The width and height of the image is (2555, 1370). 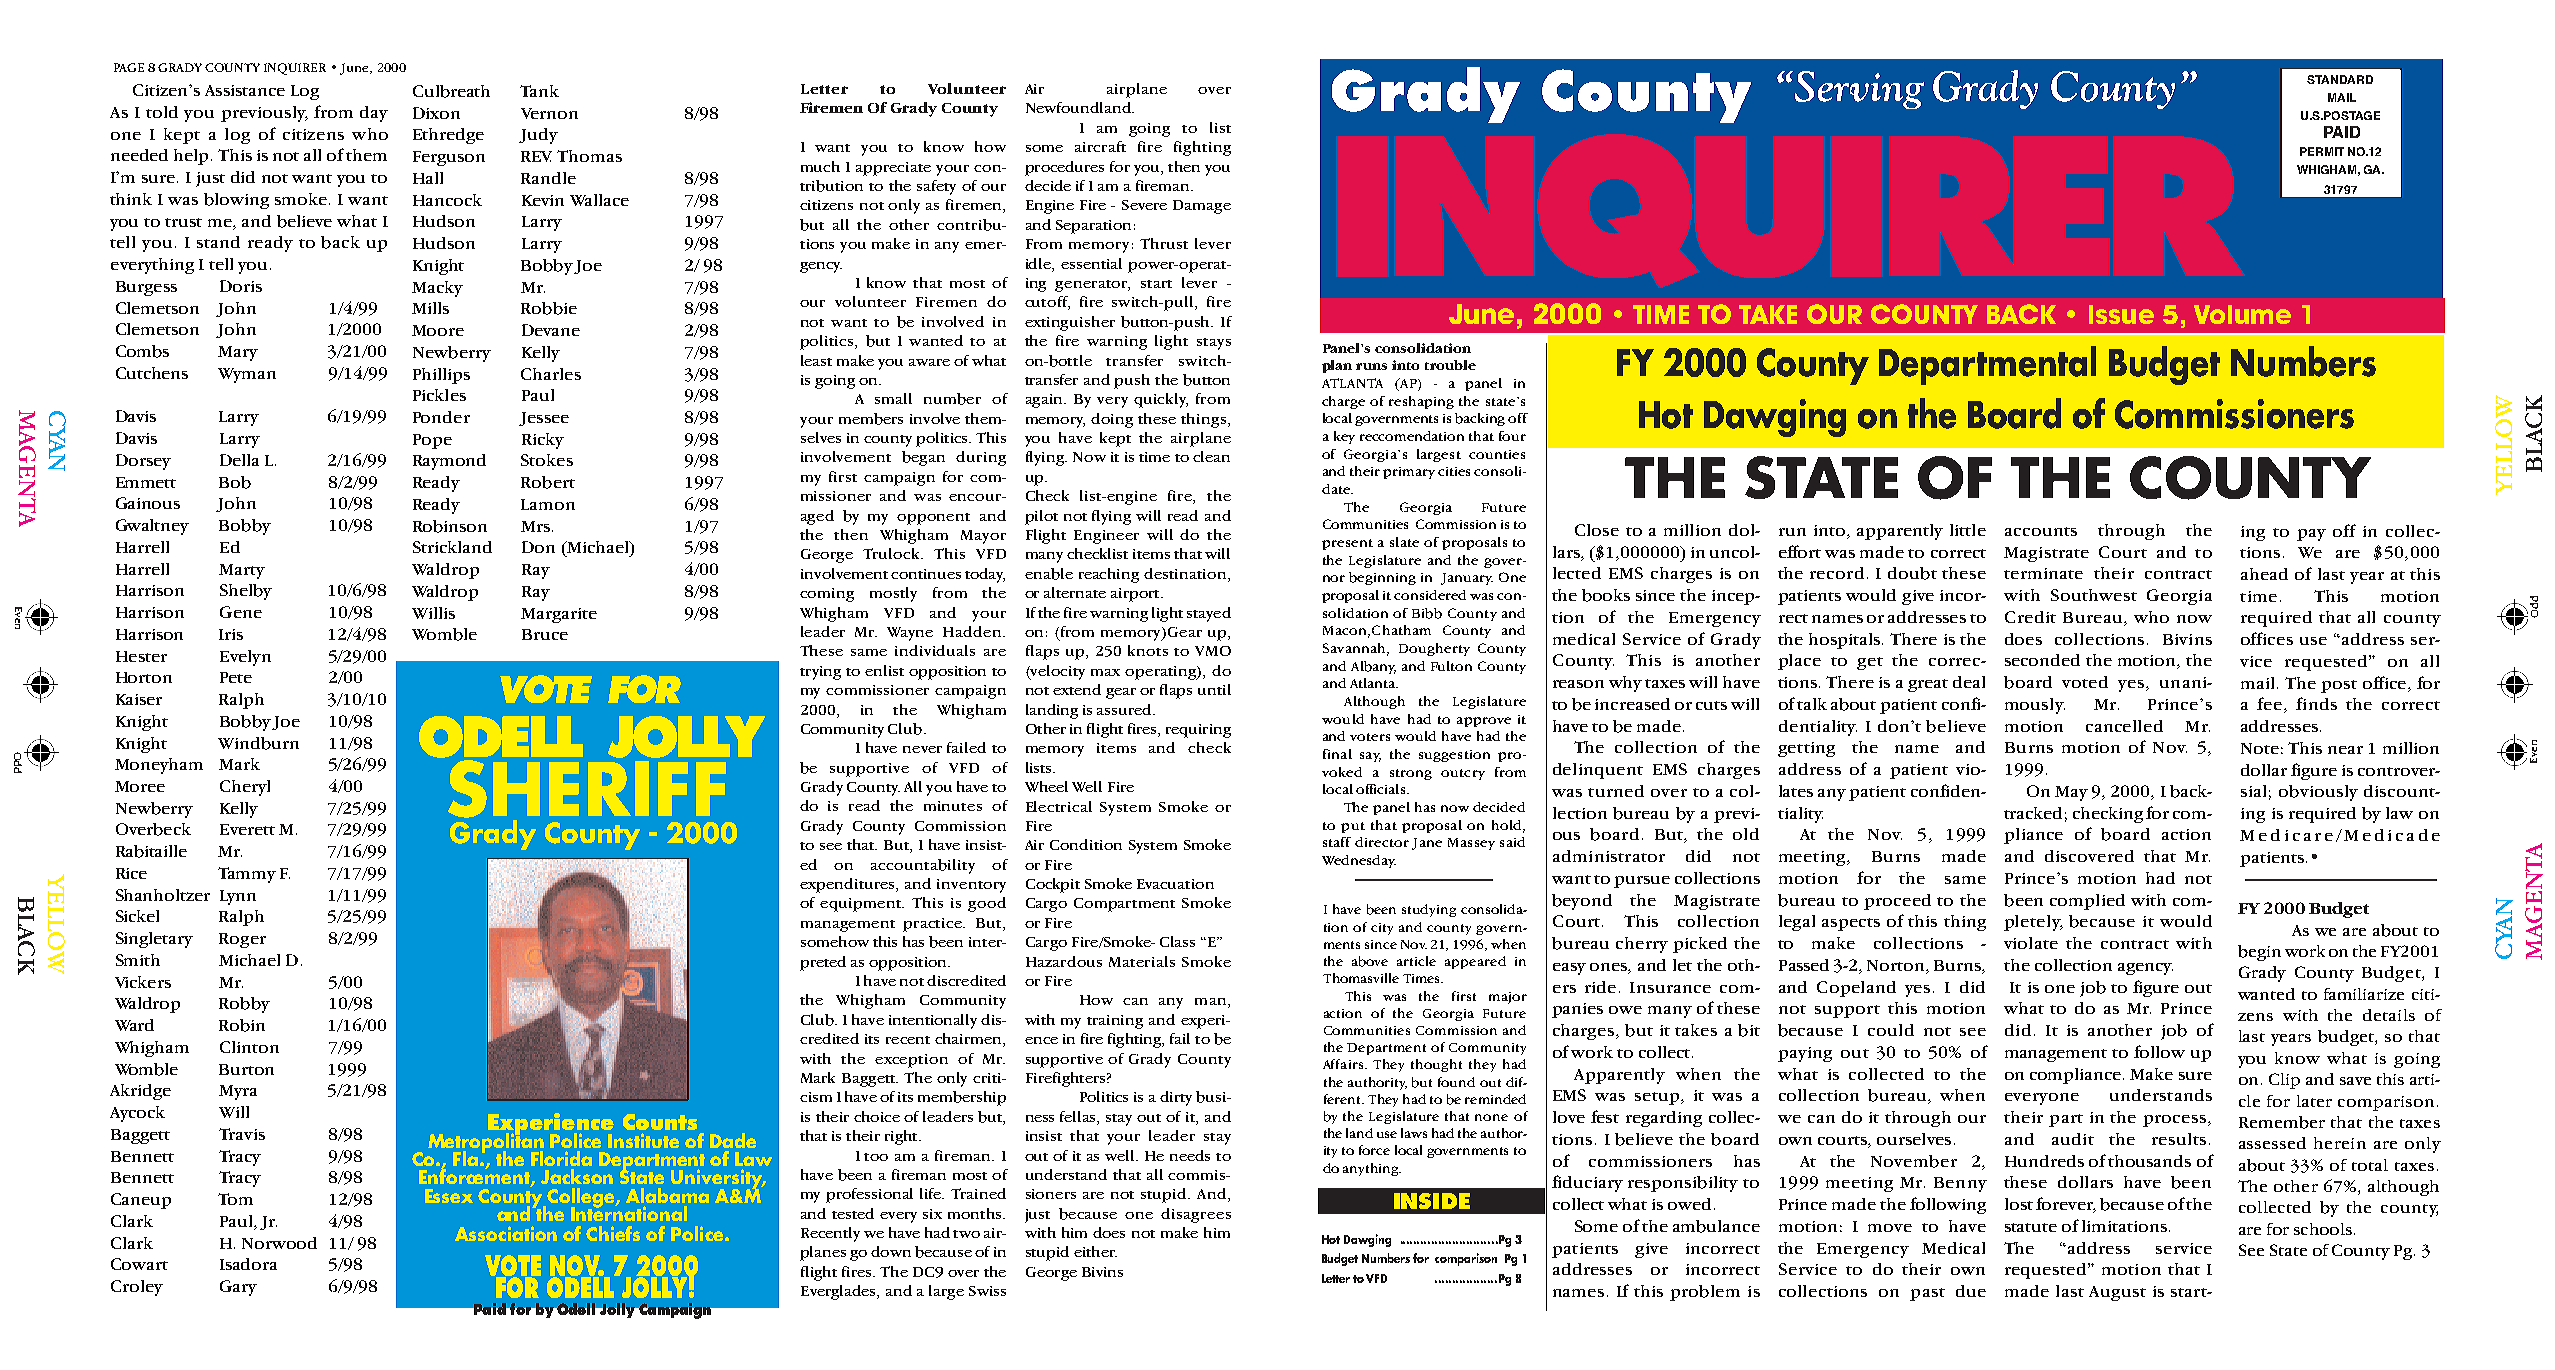 What do you see at coordinates (1100, 146) in the image?
I see `aircraft` at bounding box center [1100, 146].
